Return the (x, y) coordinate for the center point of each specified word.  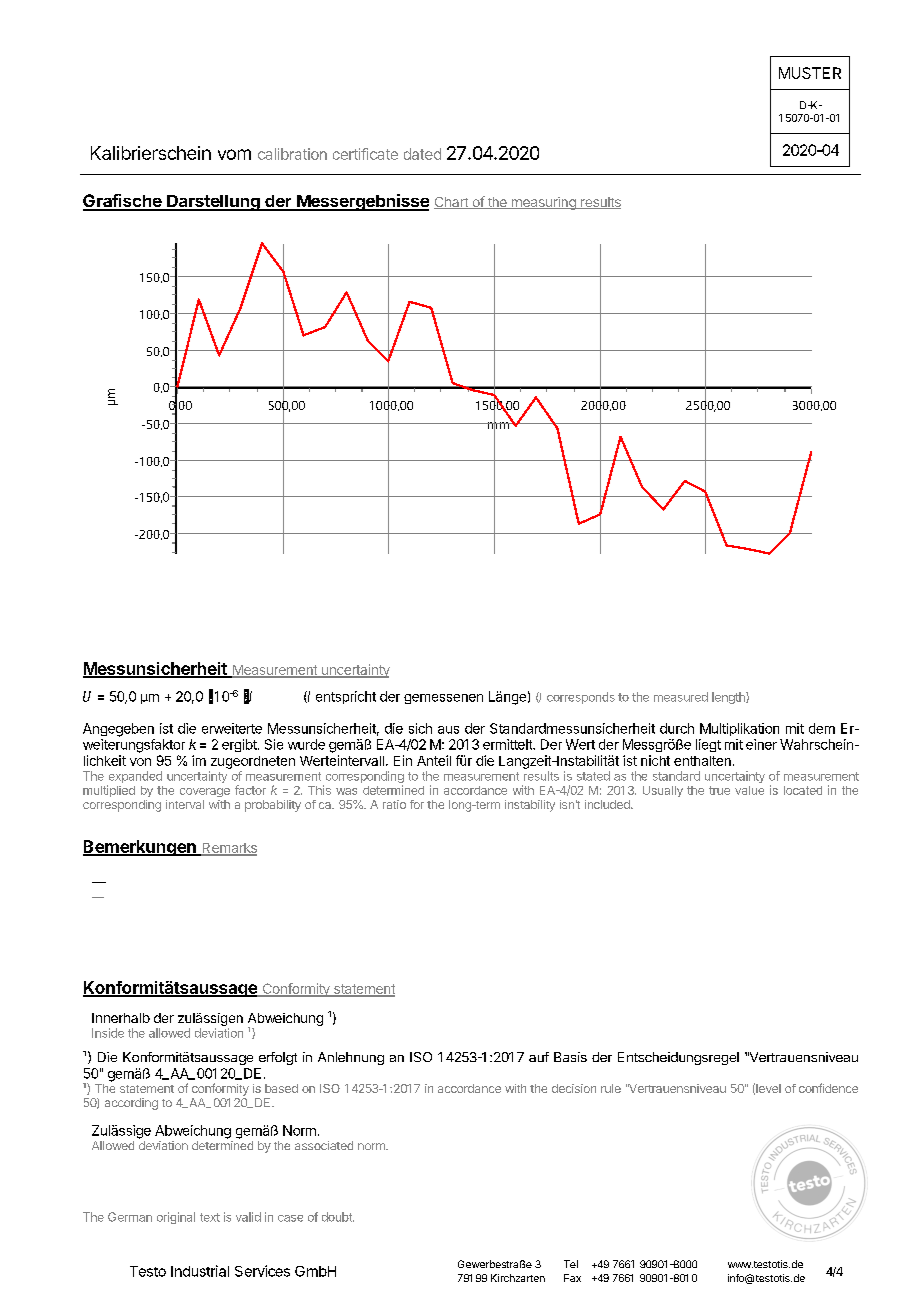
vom (234, 154)
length (729, 698)
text (210, 1217)
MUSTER (810, 73)
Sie (274, 744)
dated (422, 154)
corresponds (581, 698)
